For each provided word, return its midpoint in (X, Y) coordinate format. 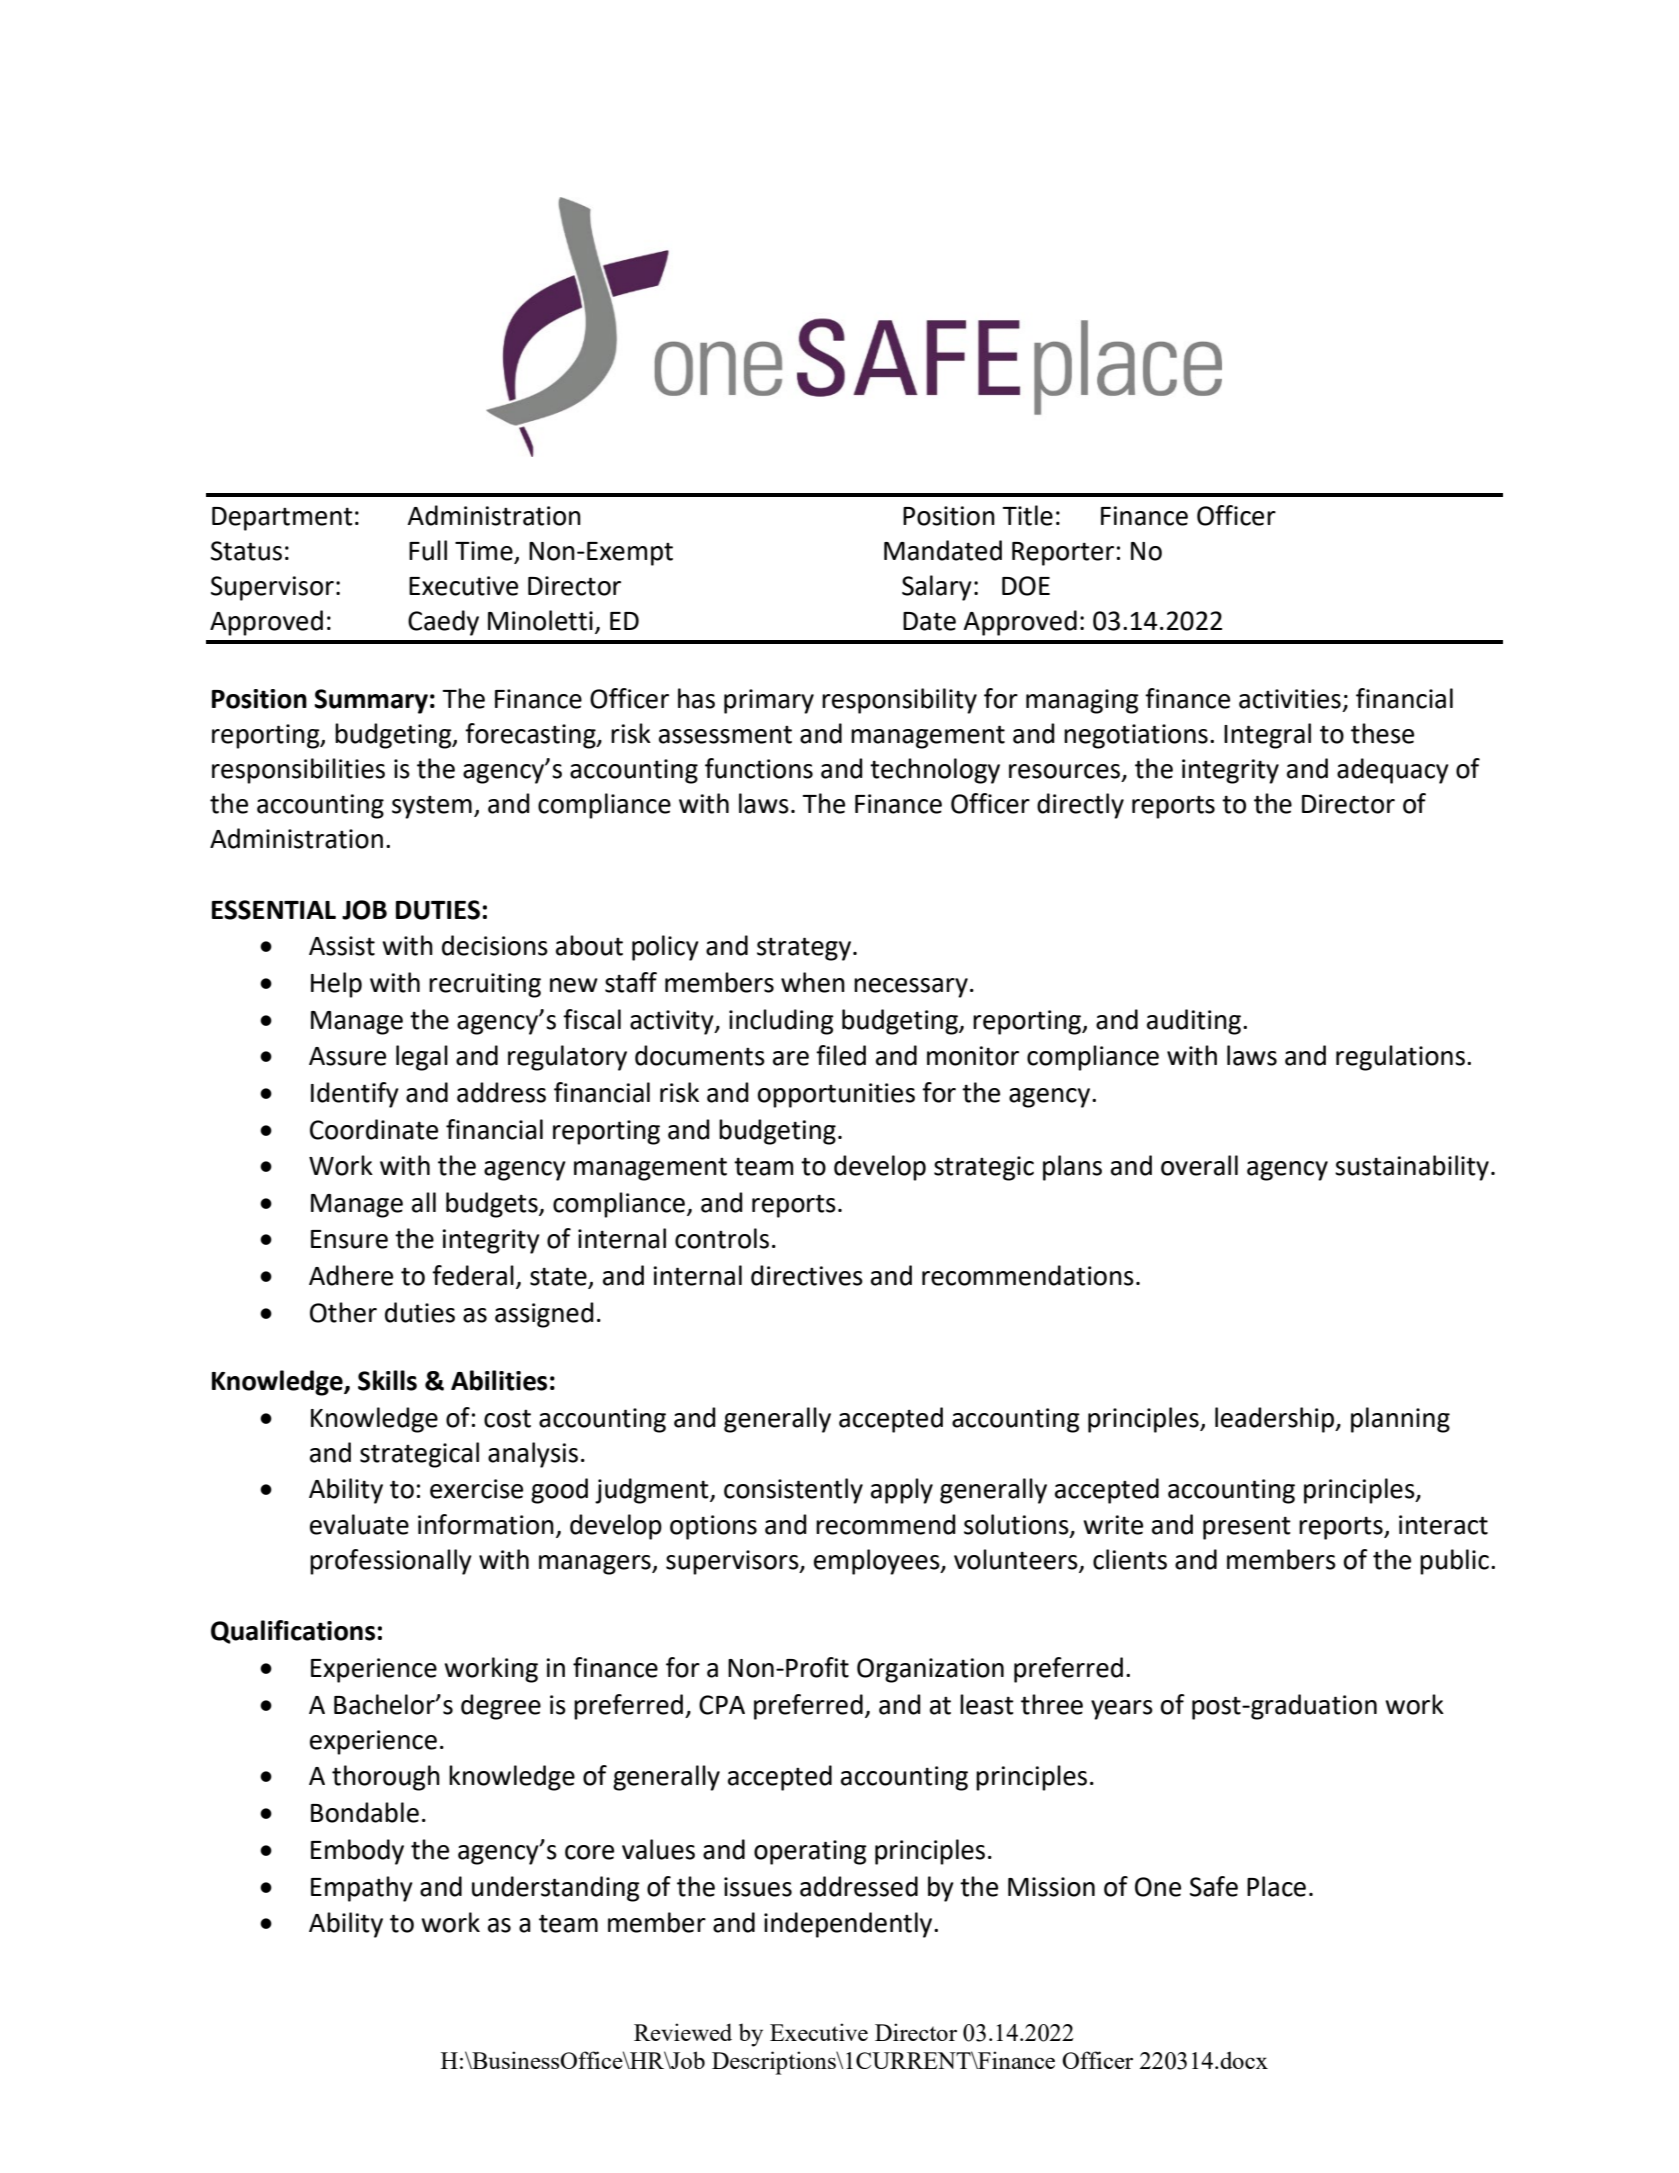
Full (428, 550)
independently (849, 1925)
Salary (937, 588)
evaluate (359, 1524)
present (1247, 1528)
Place (1276, 1886)
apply (902, 1491)
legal (422, 1058)
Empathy (362, 1889)
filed (841, 1055)
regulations (1400, 1058)
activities (1290, 699)
